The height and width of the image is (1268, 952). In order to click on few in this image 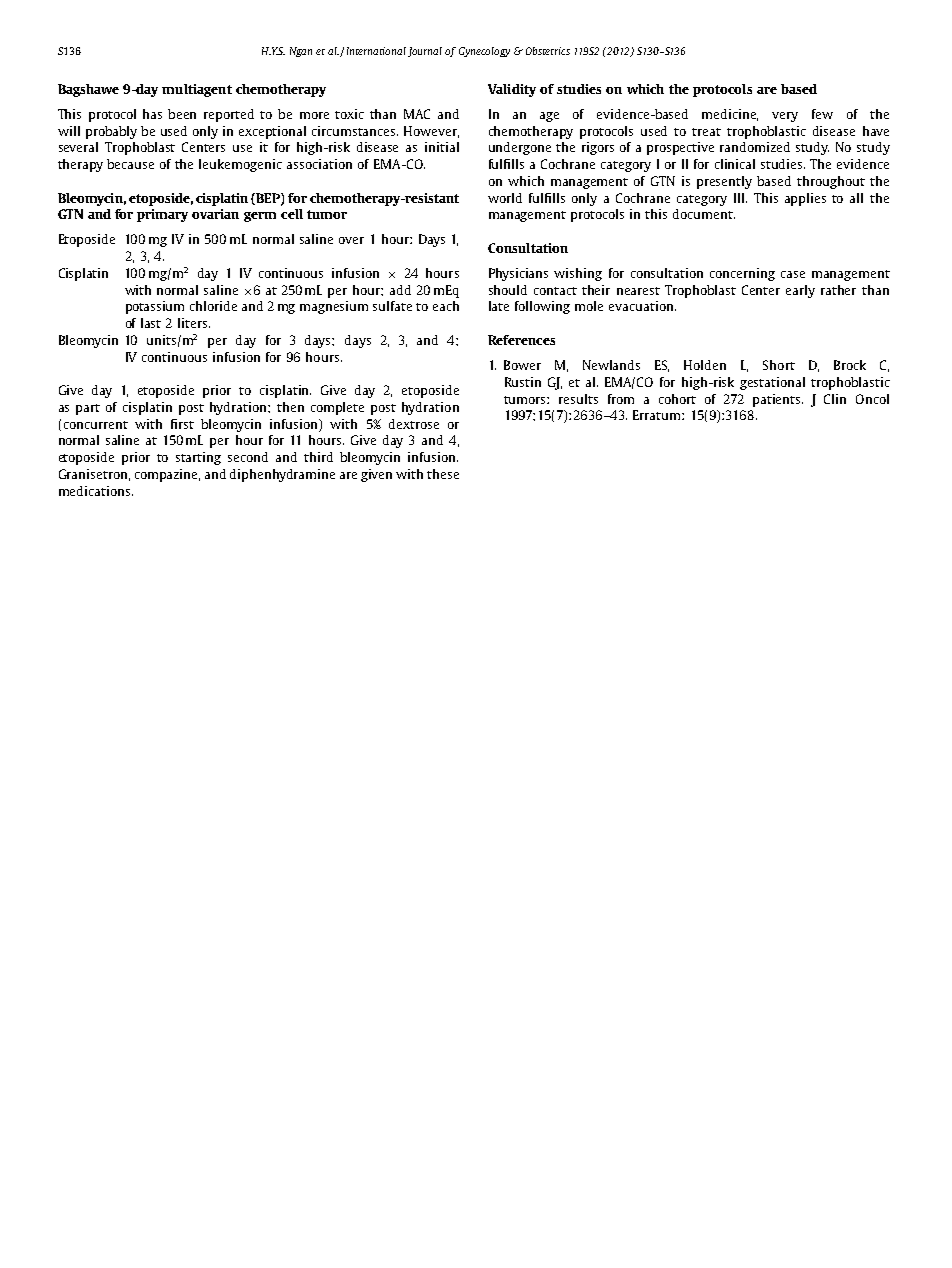, I will do `click(822, 114)`.
